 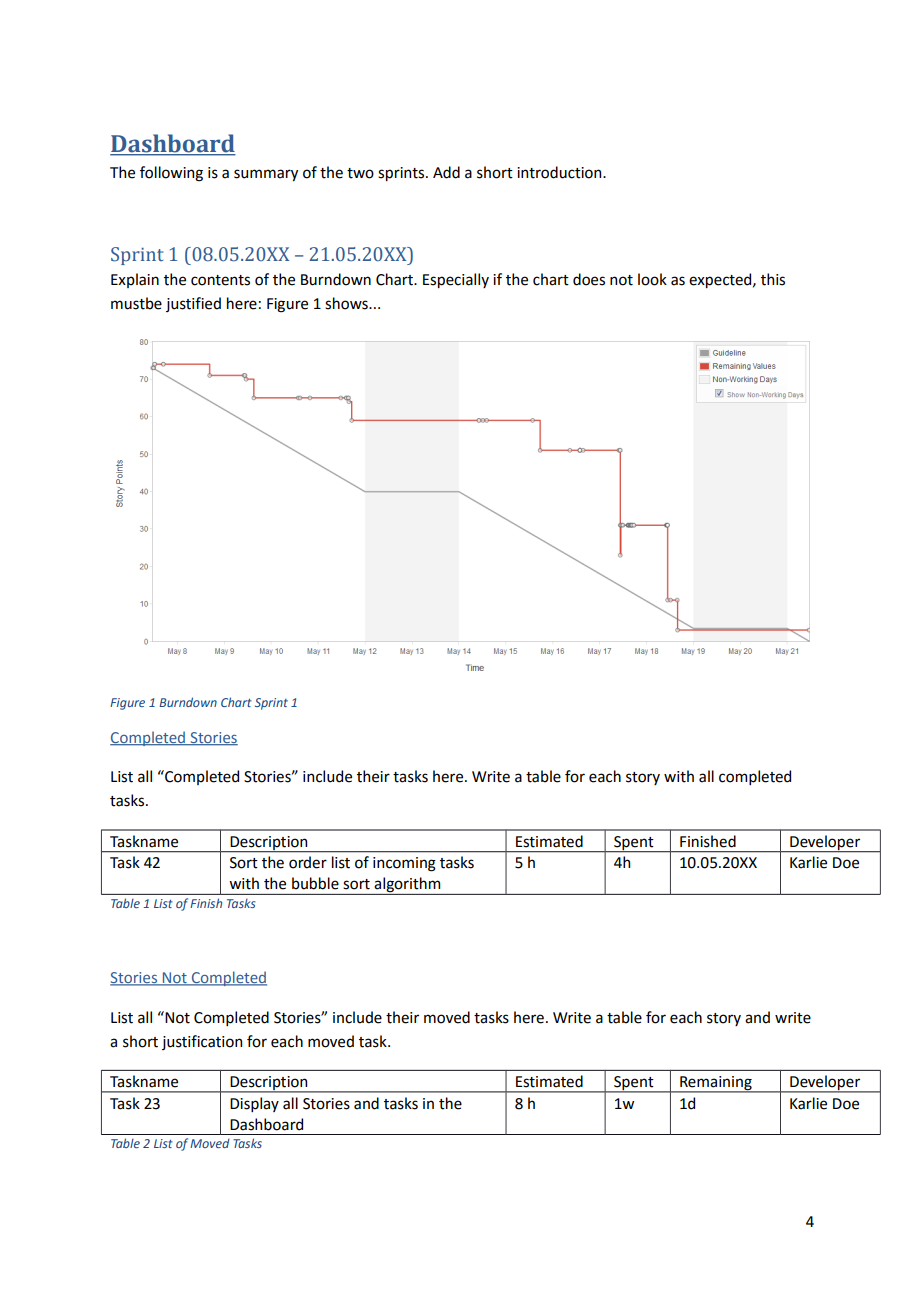 I want to click on algorithm, so click(x=408, y=886).
